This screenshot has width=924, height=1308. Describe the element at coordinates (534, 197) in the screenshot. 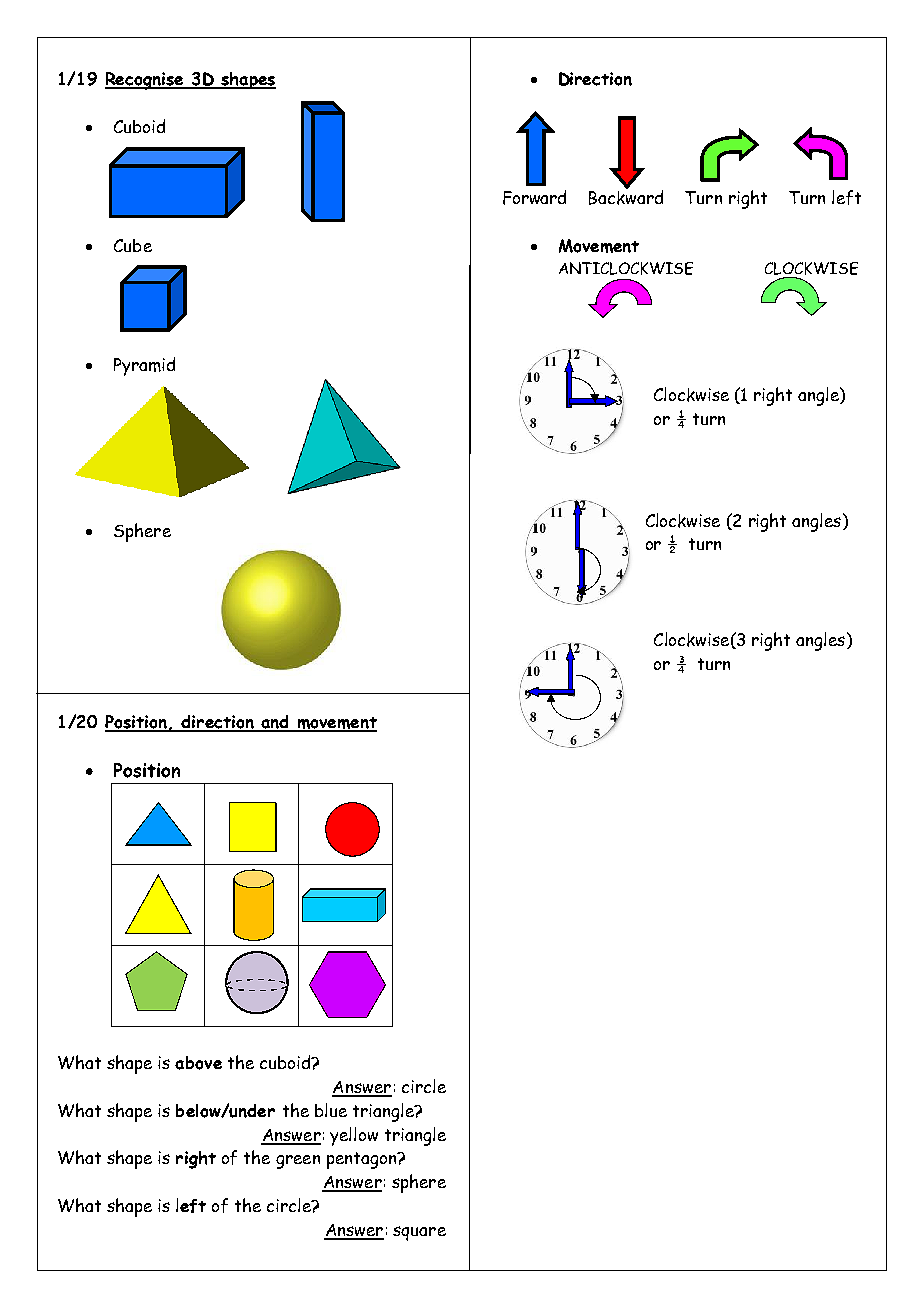

I see `Forward` at that location.
